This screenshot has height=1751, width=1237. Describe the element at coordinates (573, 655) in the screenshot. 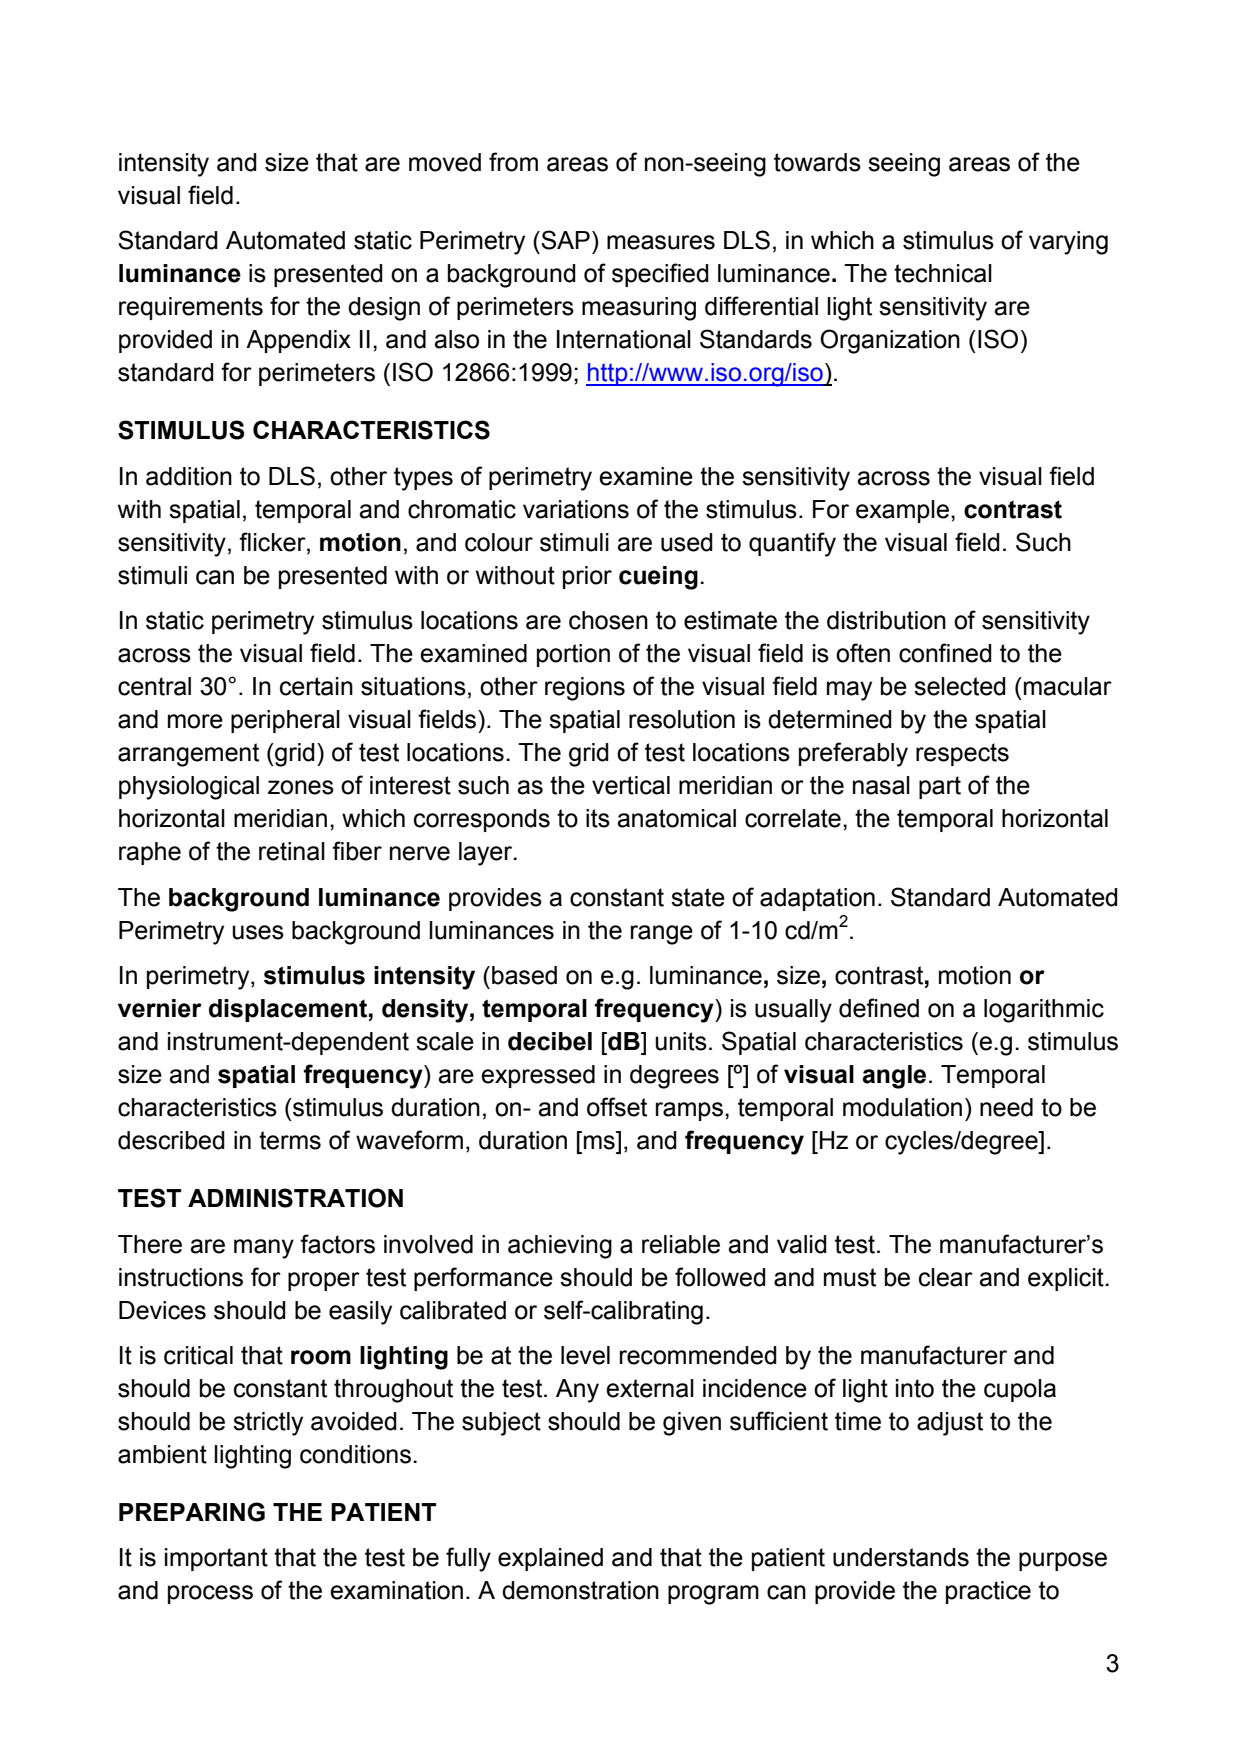

I see `portion` at that location.
